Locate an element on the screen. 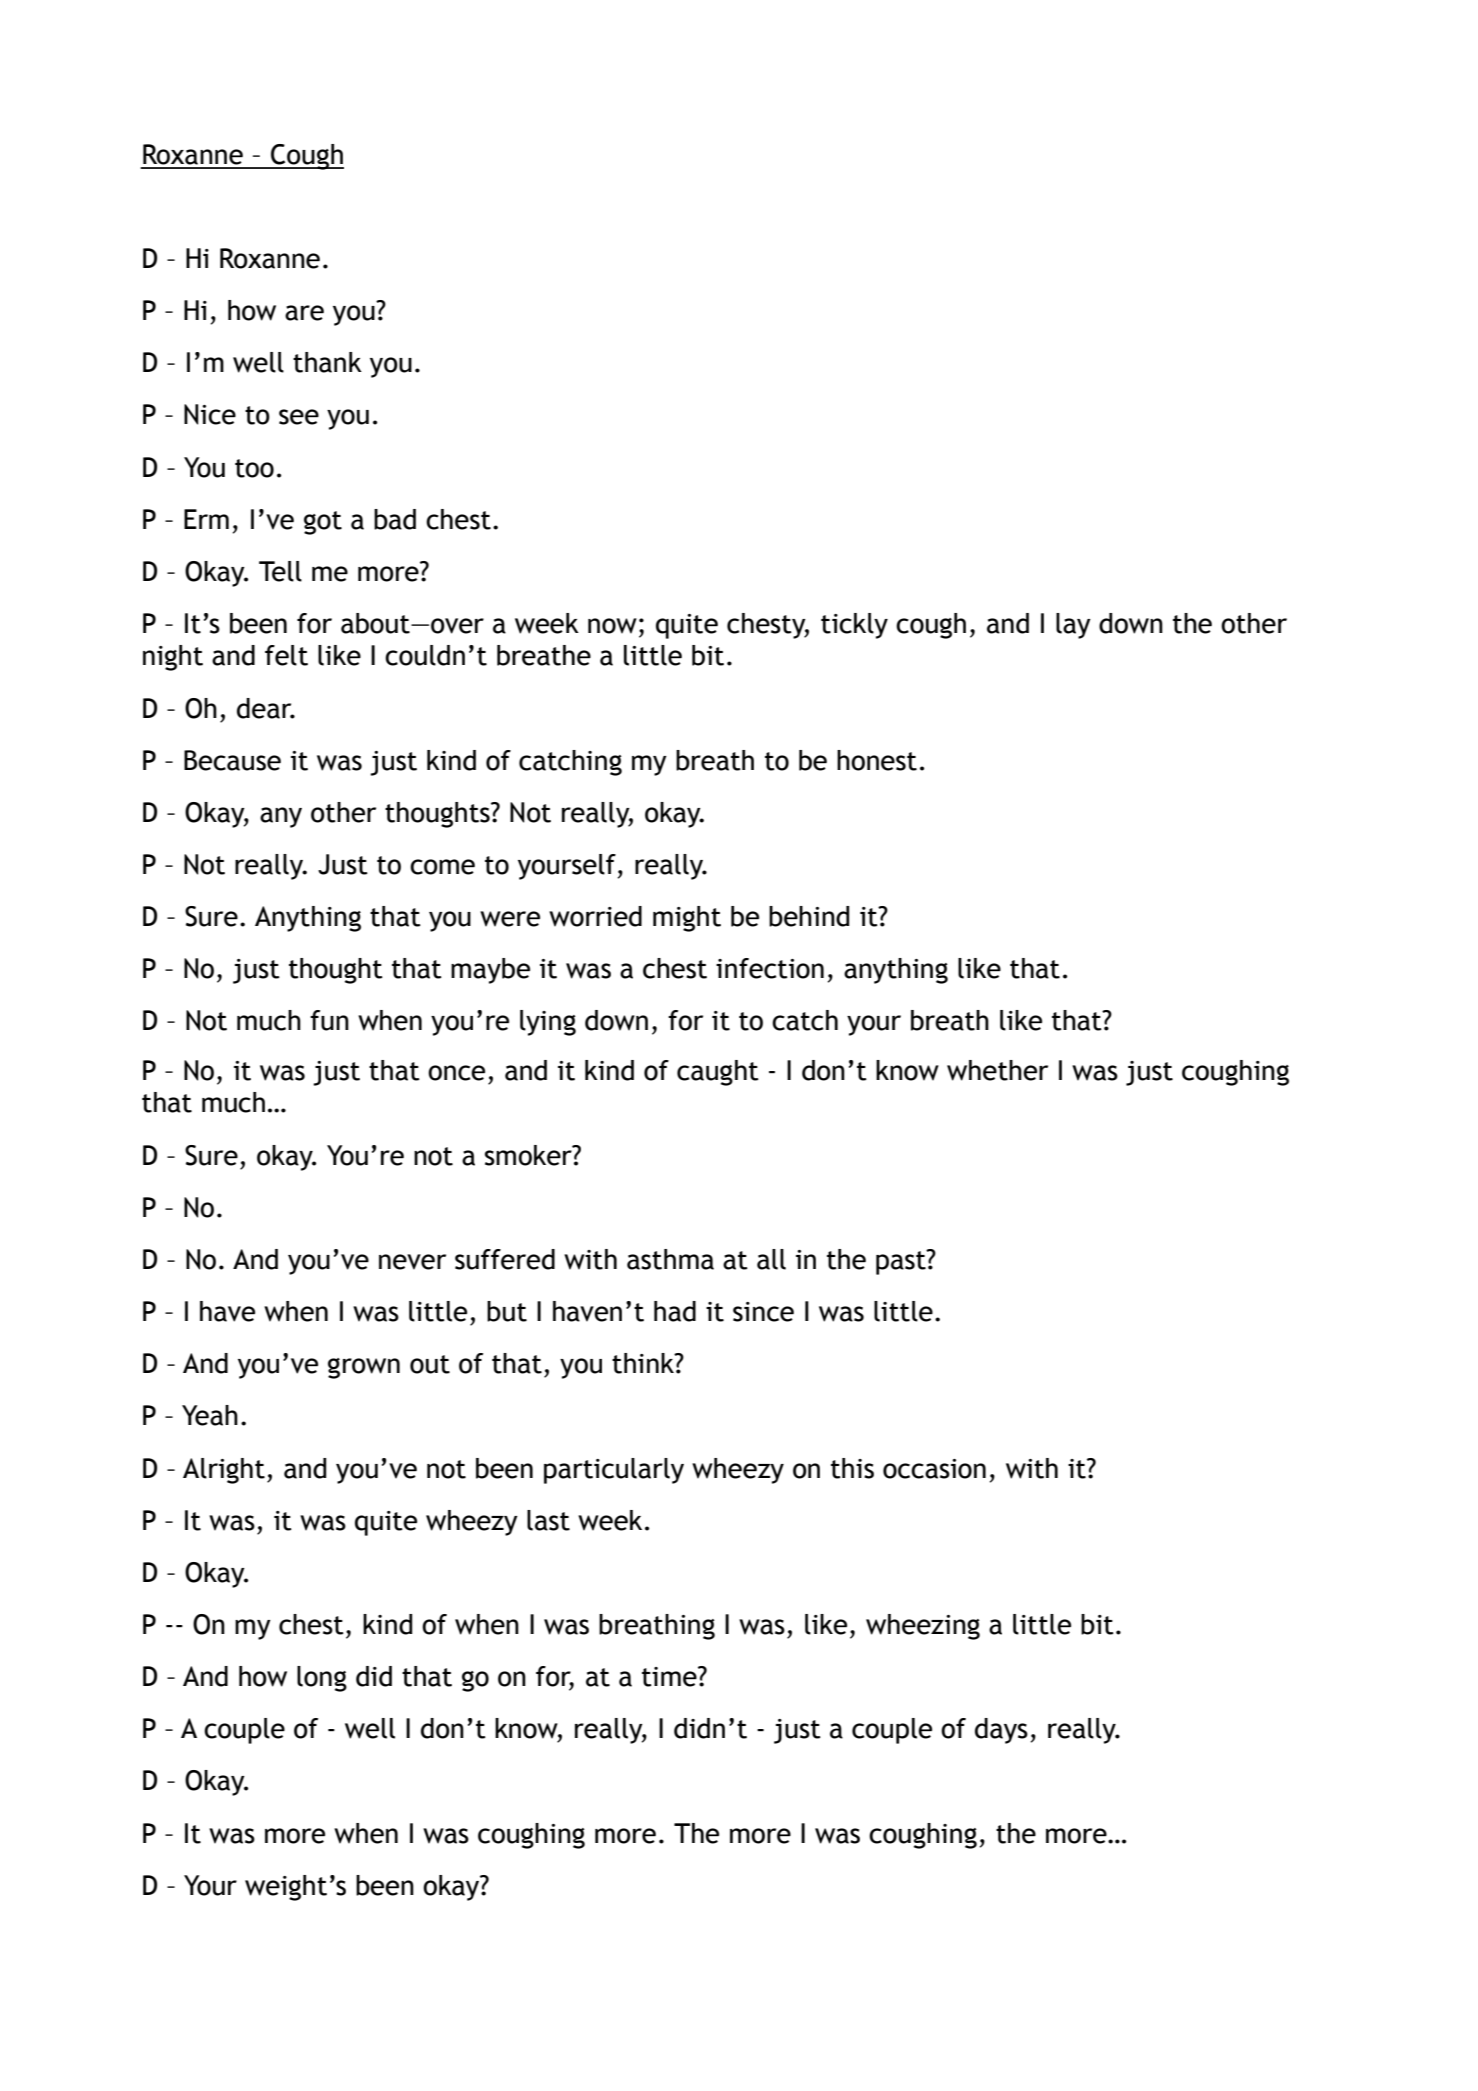  never is located at coordinates (412, 1262).
